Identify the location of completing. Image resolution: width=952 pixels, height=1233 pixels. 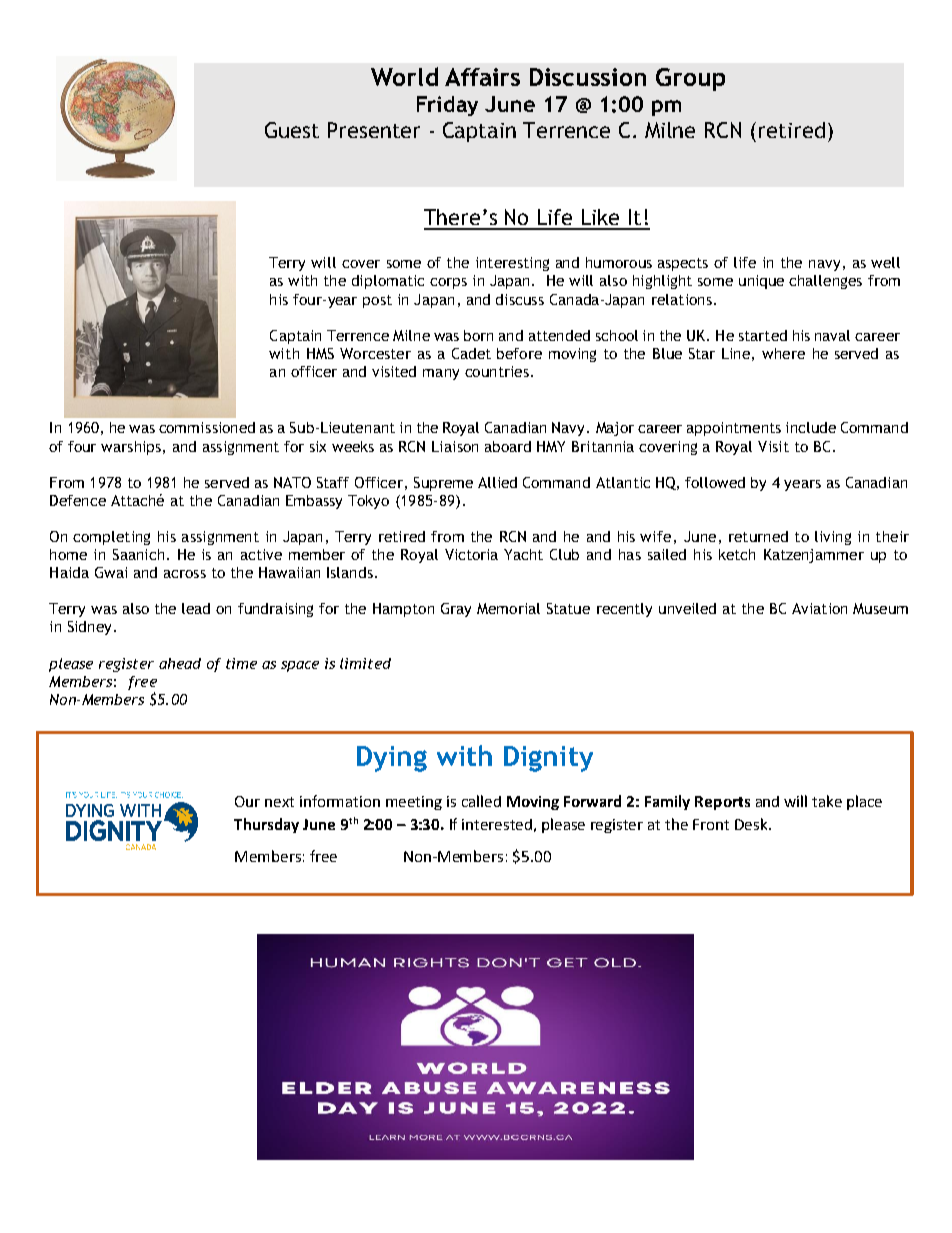
(111, 538).
